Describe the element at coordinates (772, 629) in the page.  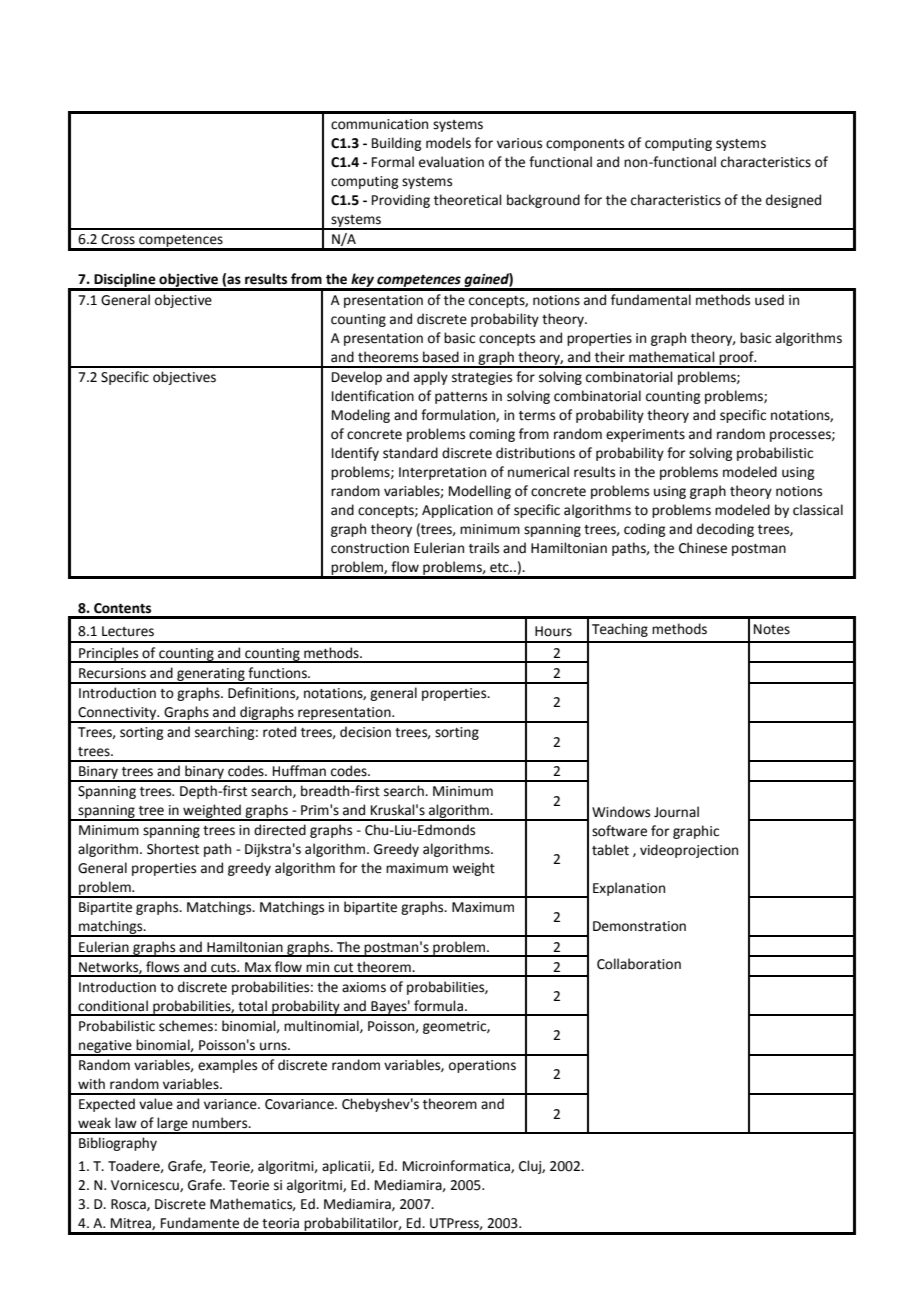
I see `Notes` at that location.
